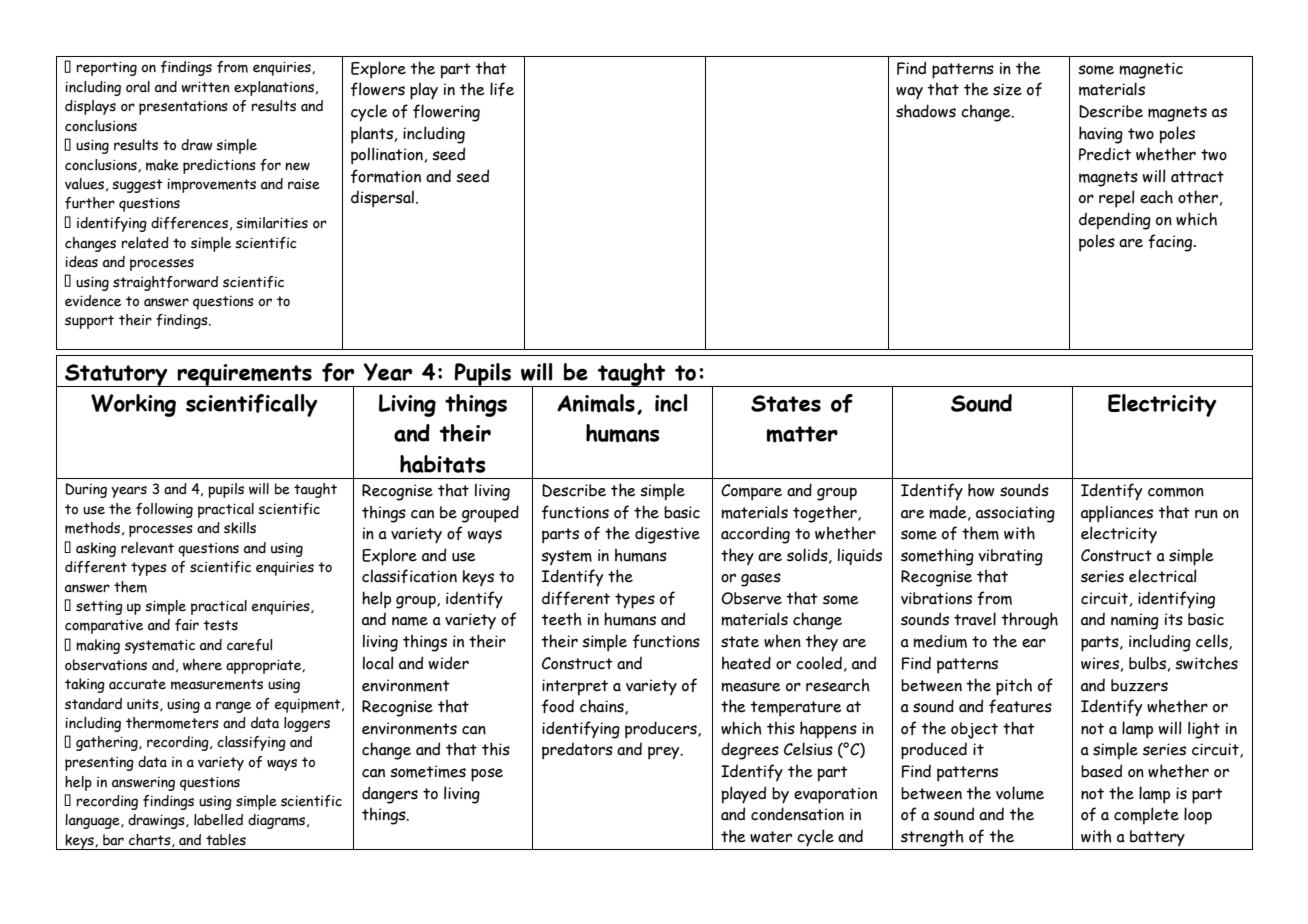  What do you see at coordinates (205, 87) in the image?
I see `written` at bounding box center [205, 87].
